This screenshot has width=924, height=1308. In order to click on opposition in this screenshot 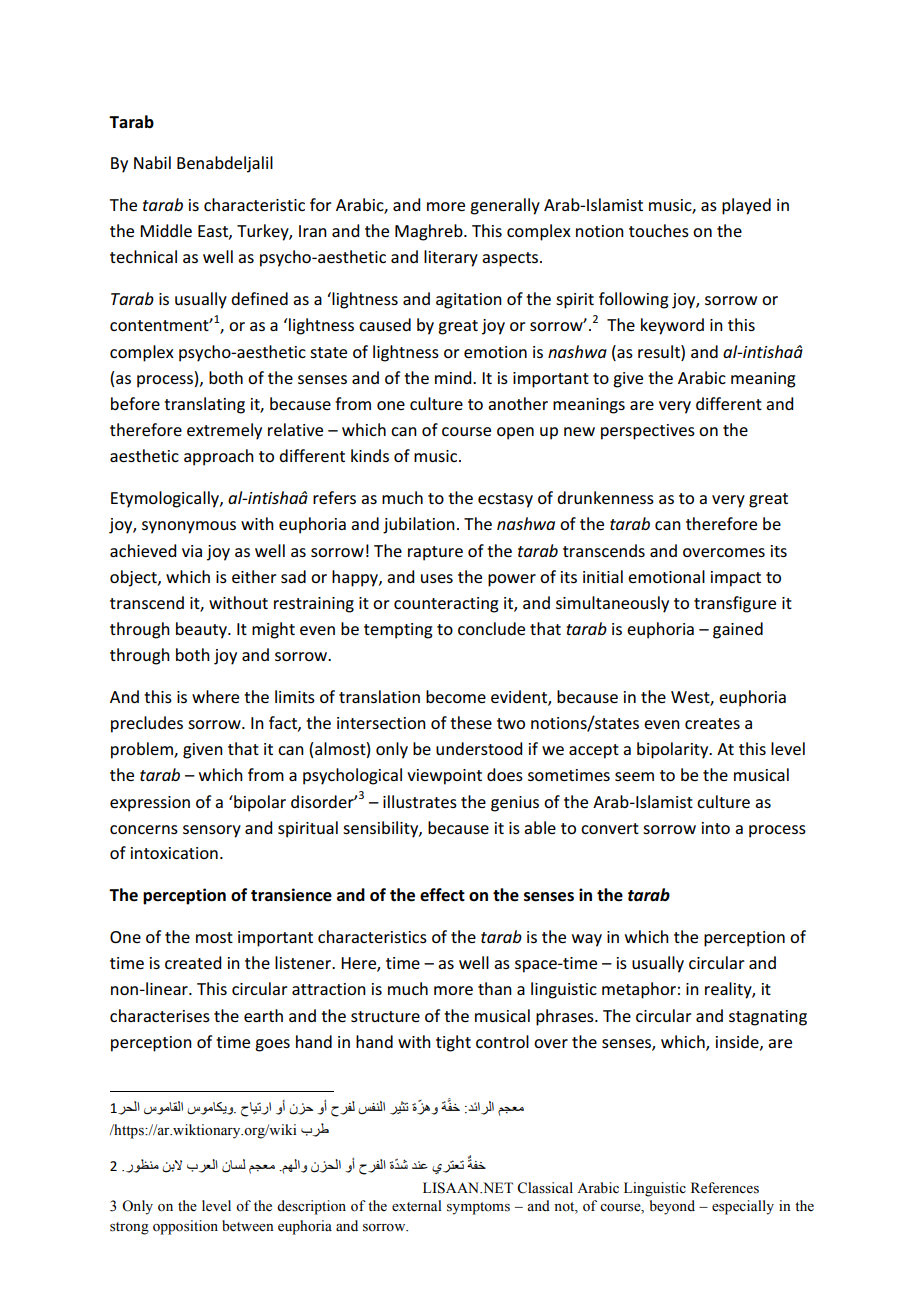, I will do `click(185, 1227)`.
